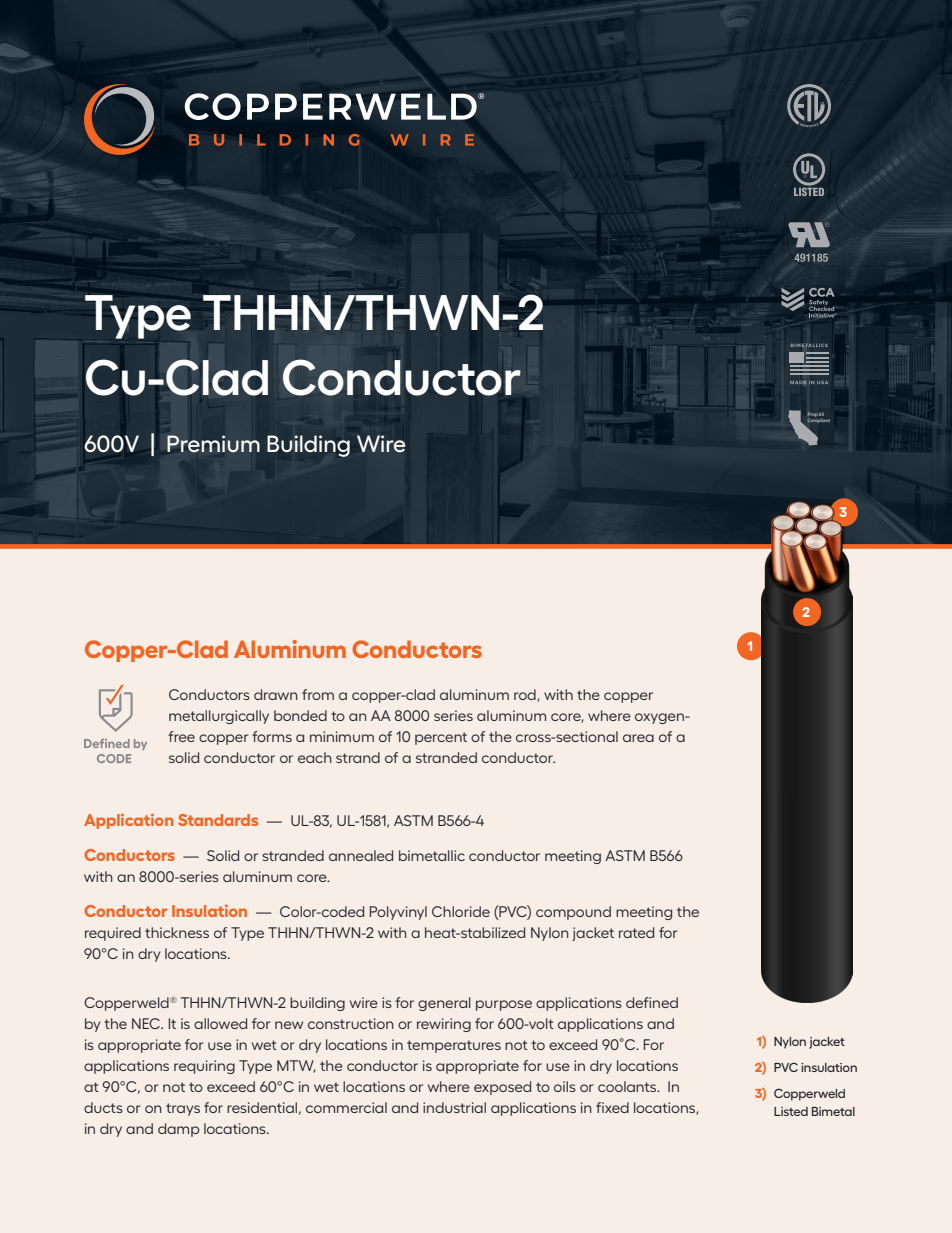  Describe the element at coordinates (213, 443) in the page. I see `Premium` at that location.
